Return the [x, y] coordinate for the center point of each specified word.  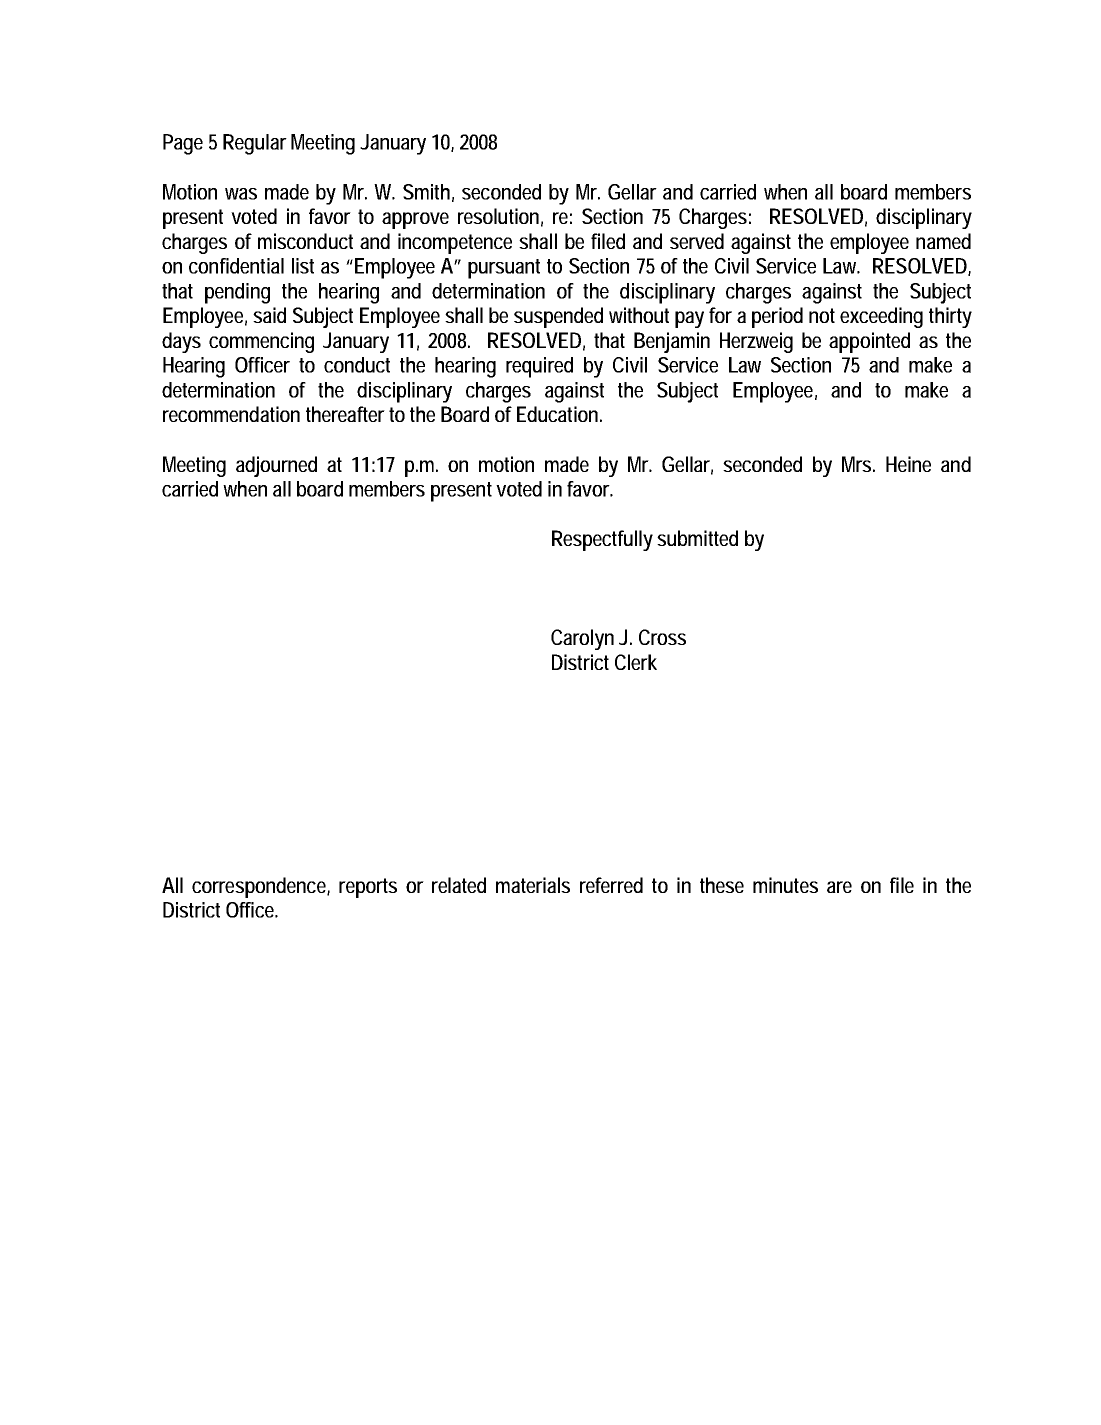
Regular [255, 144]
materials [533, 885]
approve [415, 220]
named [943, 241]
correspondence [261, 887]
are [839, 887]
